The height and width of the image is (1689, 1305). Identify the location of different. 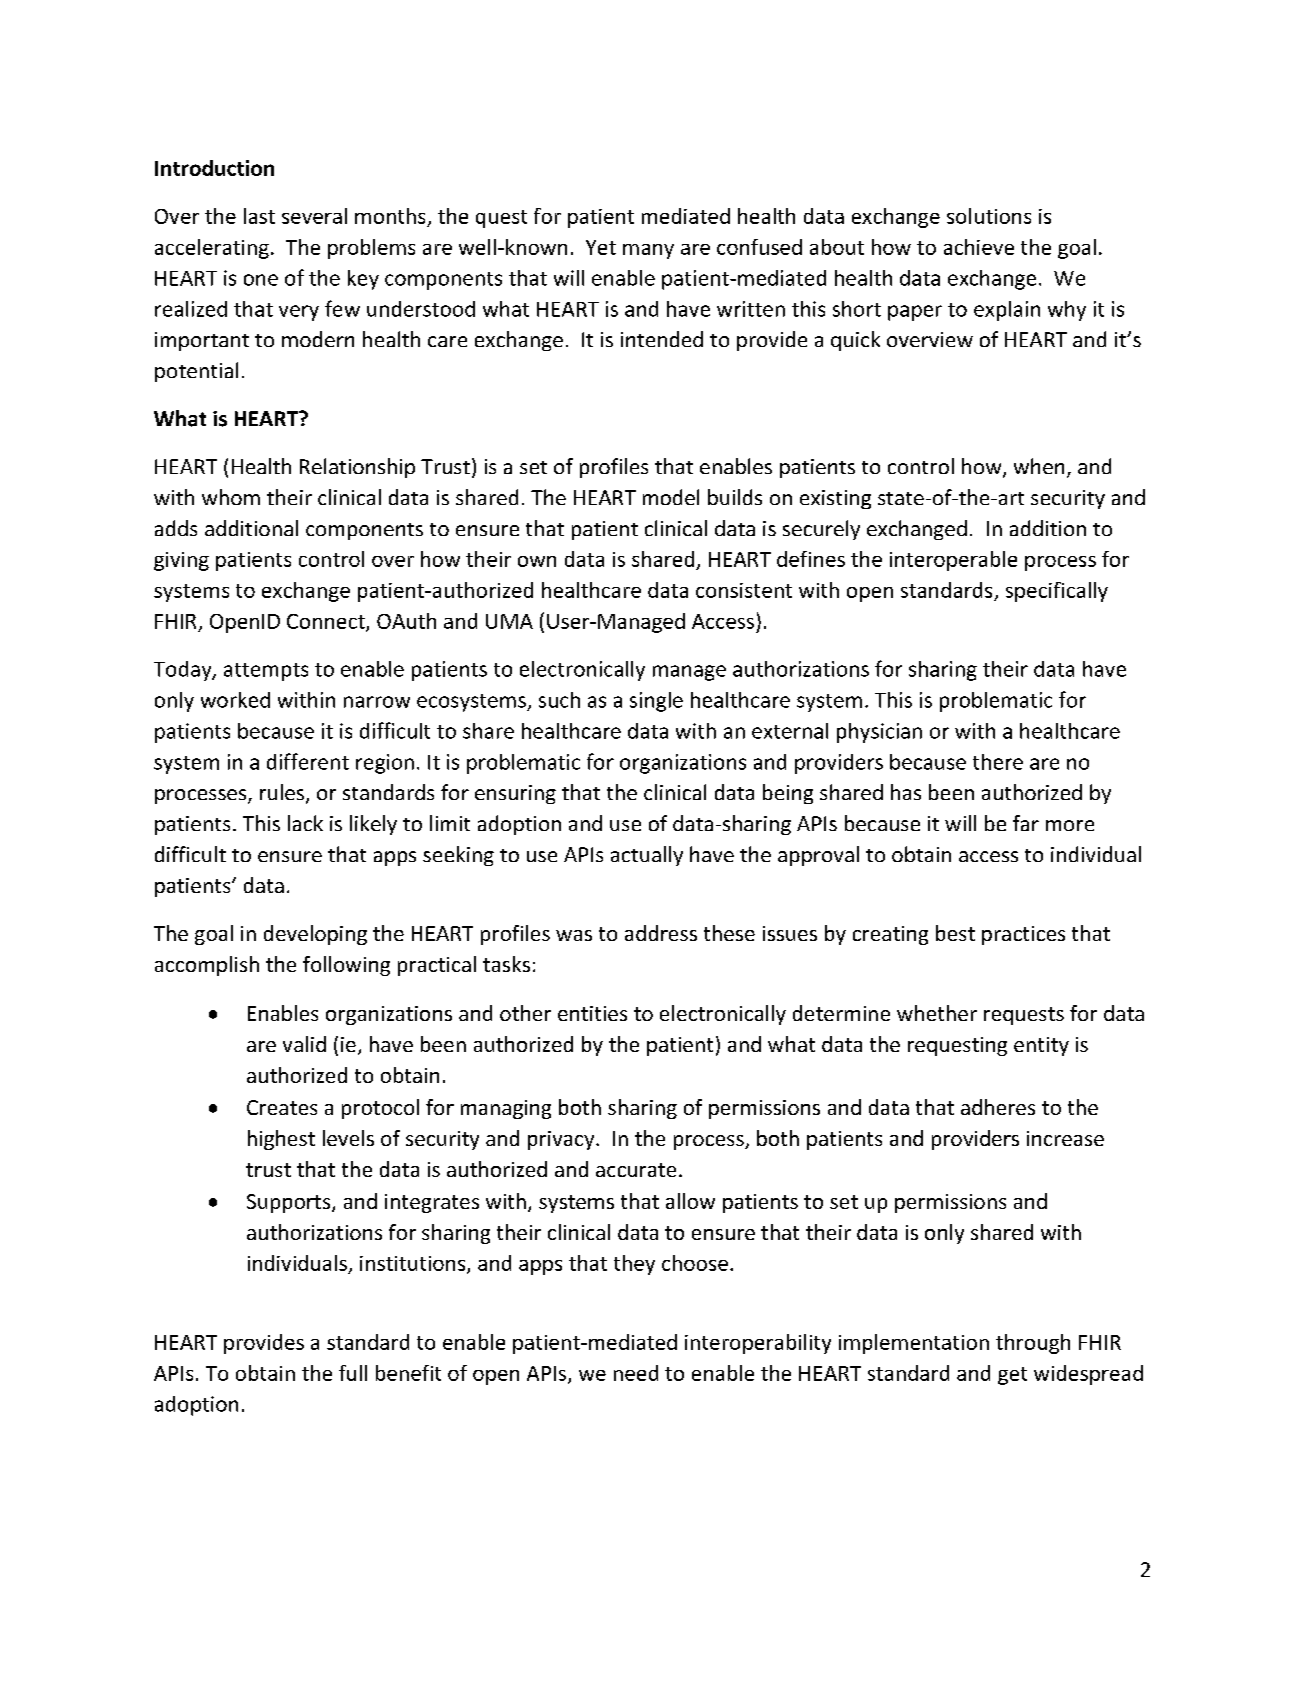
(308, 761).
